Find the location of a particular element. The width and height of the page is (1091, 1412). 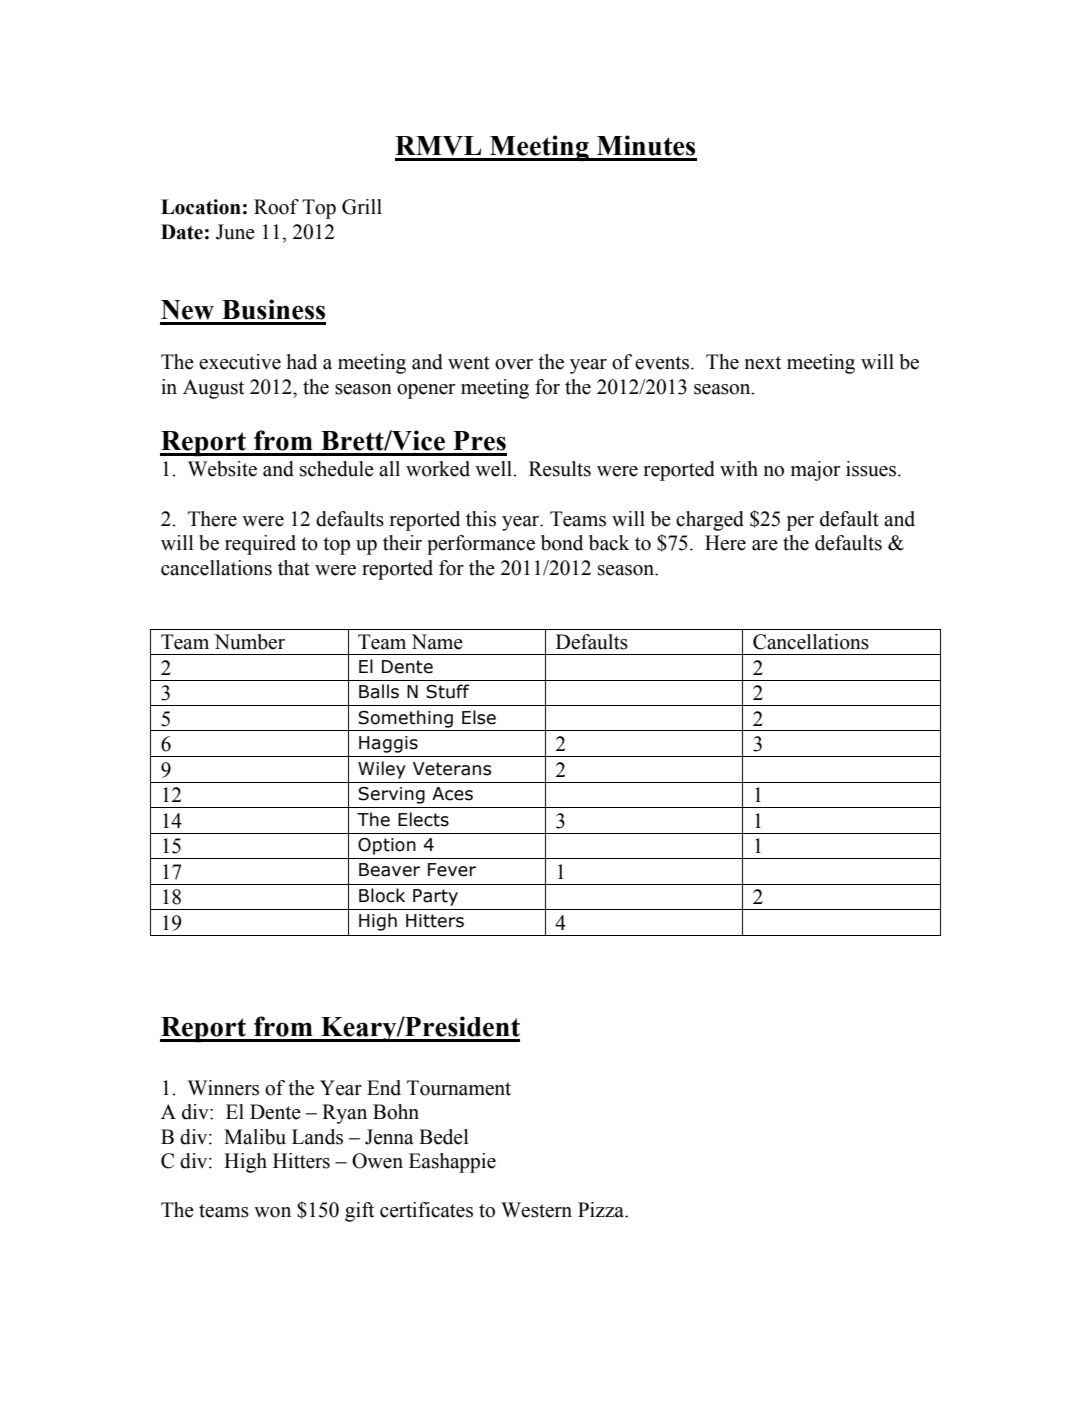

Aces is located at coordinates (452, 794).
